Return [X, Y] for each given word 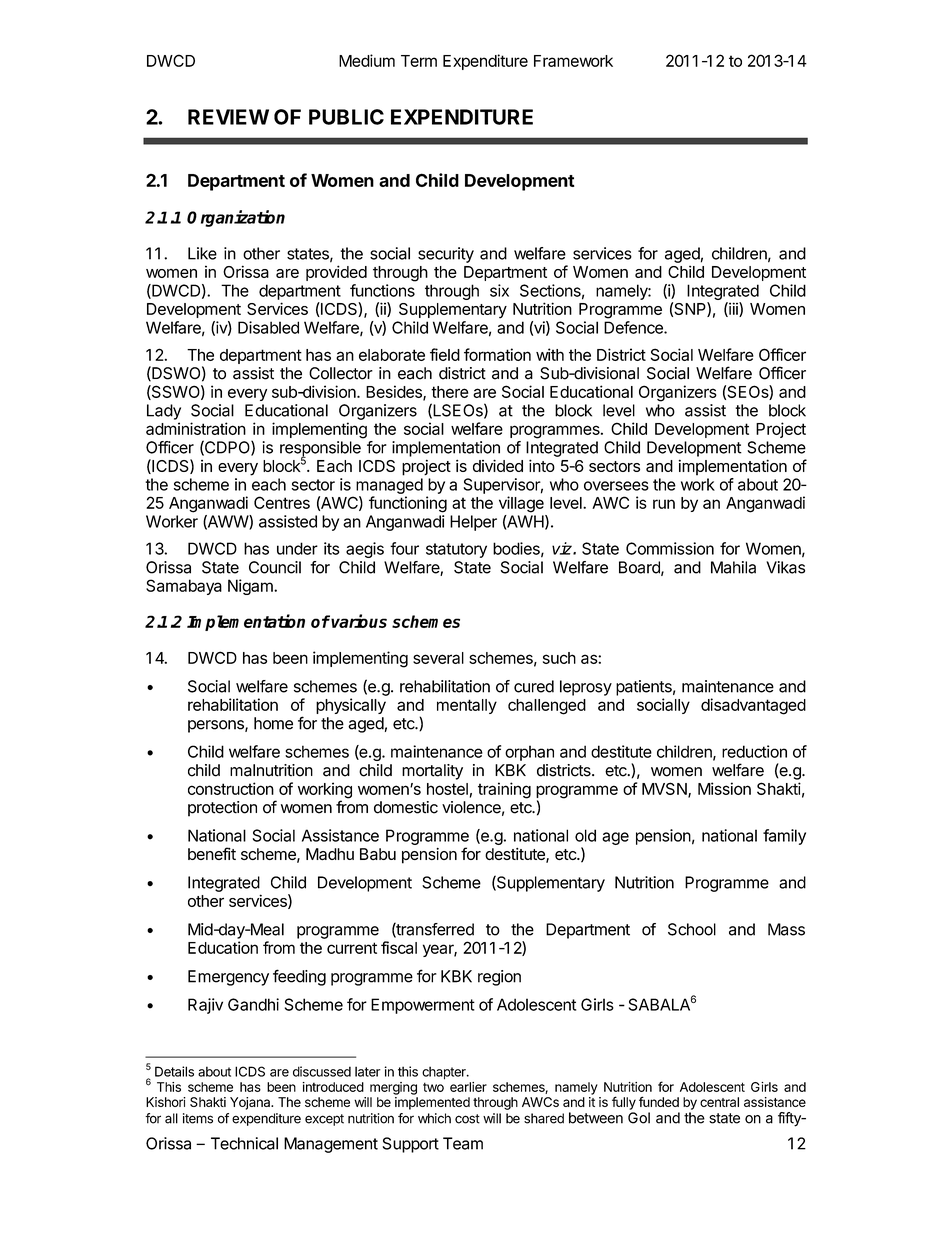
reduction [754, 751]
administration [196, 428]
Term [419, 61]
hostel [447, 789]
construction [231, 788]
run [664, 504]
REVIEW [228, 117]
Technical [244, 1143]
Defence [634, 327]
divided [498, 465]
